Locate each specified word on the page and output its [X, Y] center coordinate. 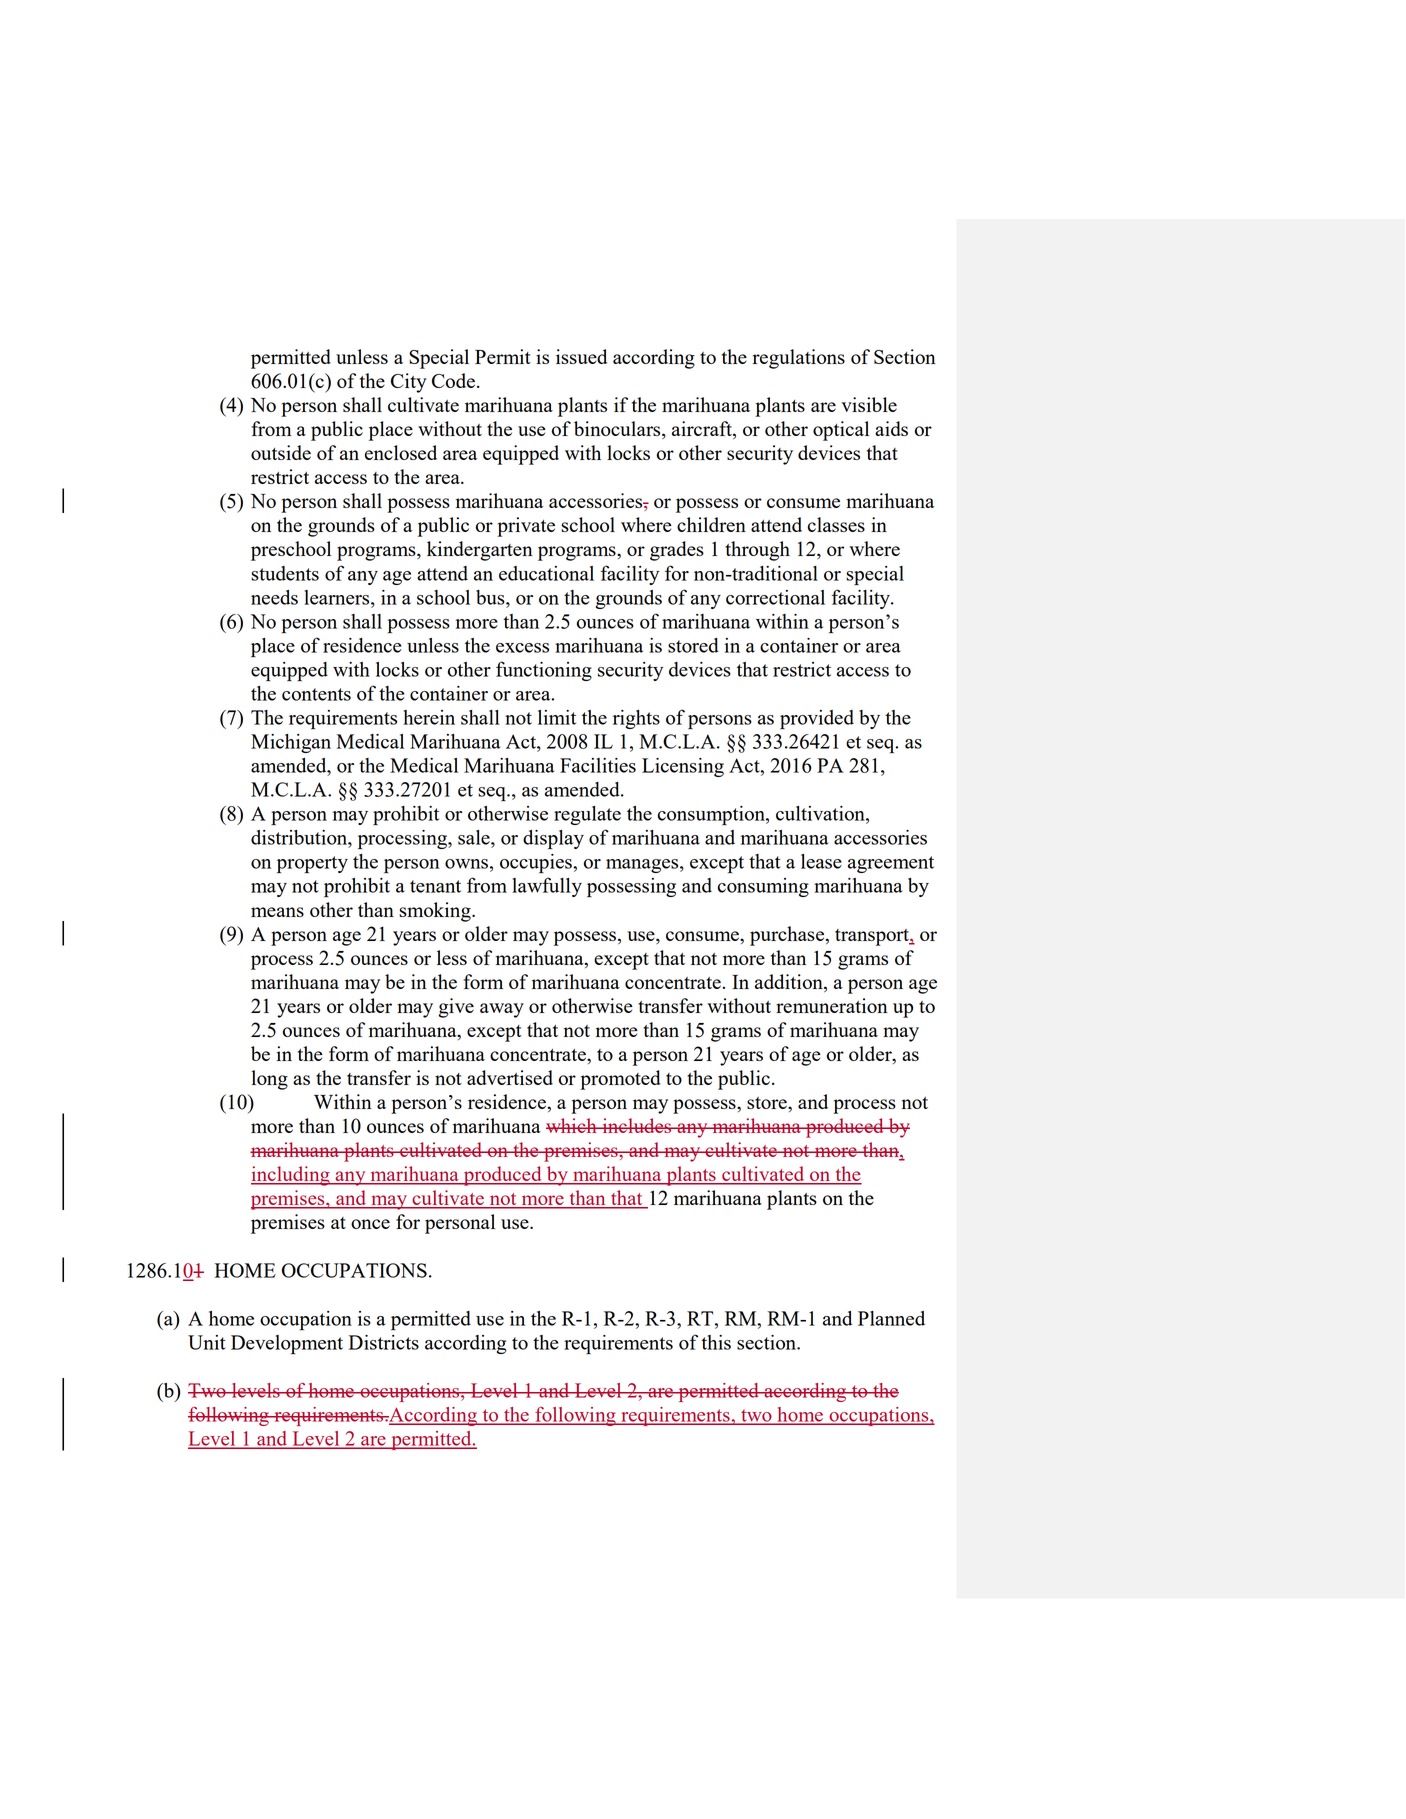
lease [821, 861]
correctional [775, 597]
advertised [510, 1077]
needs [274, 597]
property [312, 865]
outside [281, 452]
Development [287, 1345]
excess [522, 648]
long [270, 1080]
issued [581, 356]
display [553, 840]
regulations [799, 359]
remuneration [832, 1005]
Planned [891, 1318]
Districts [384, 1342]
